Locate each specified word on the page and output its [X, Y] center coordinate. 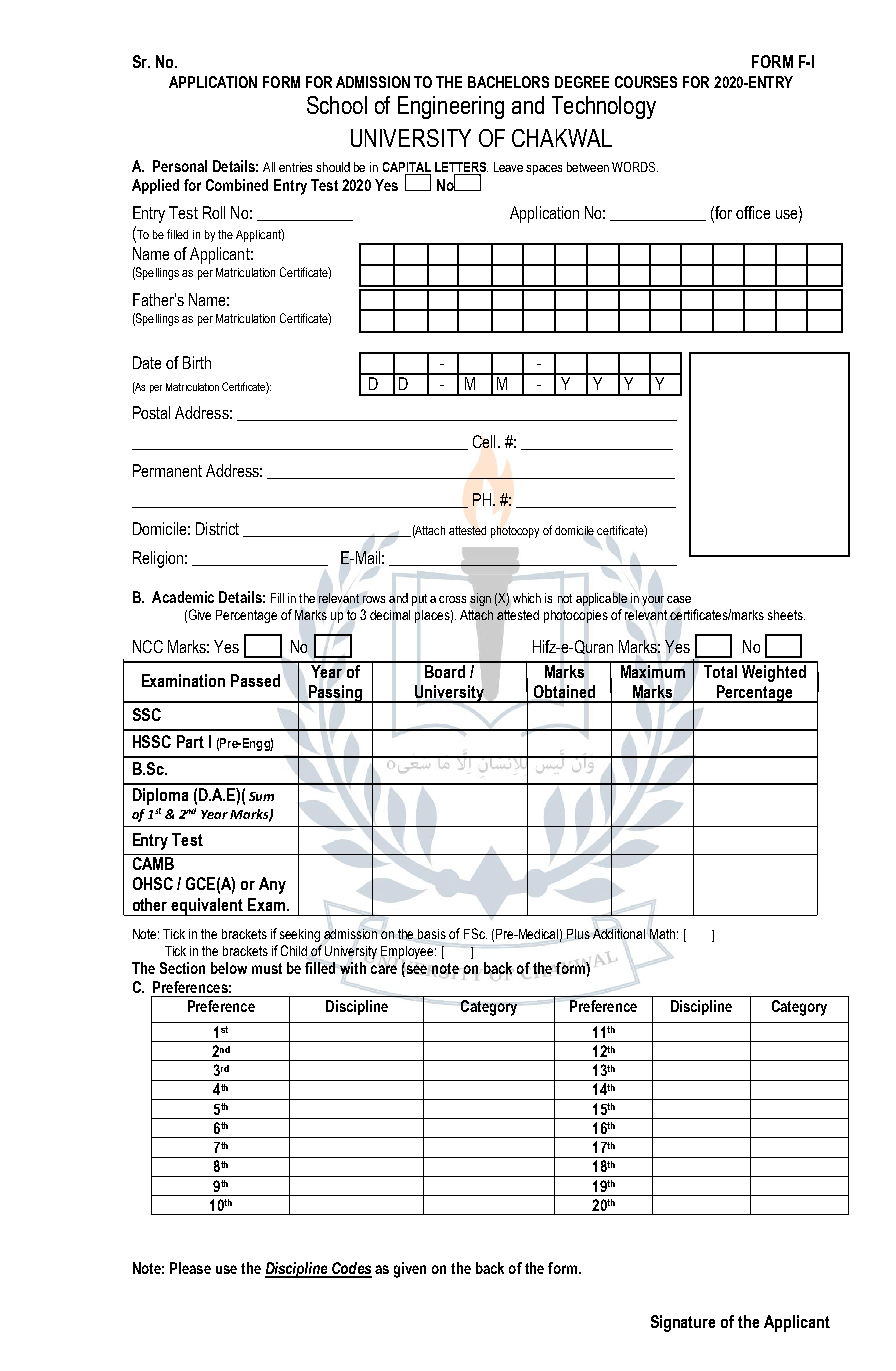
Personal [180, 166]
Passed [255, 680]
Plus [578, 934]
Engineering [451, 107]
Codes [351, 1269]
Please [190, 1268]
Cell [484, 441]
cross [452, 599]
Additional [619, 932]
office [753, 212]
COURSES [646, 82]
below [229, 968]
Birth [197, 362]
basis [432, 934]
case [679, 599]
